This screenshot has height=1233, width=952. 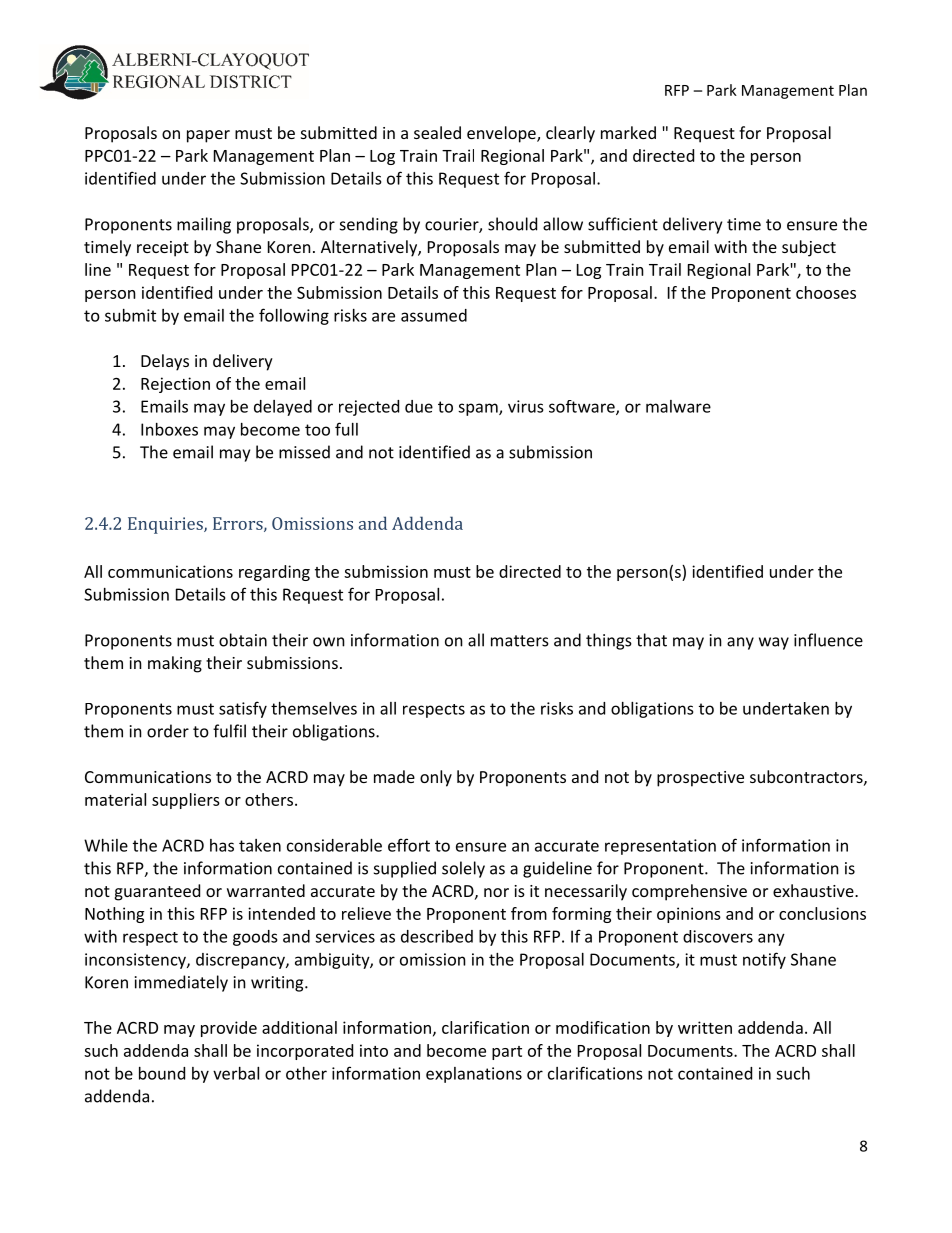 What do you see at coordinates (520, 641) in the screenshot?
I see `matters` at bounding box center [520, 641].
